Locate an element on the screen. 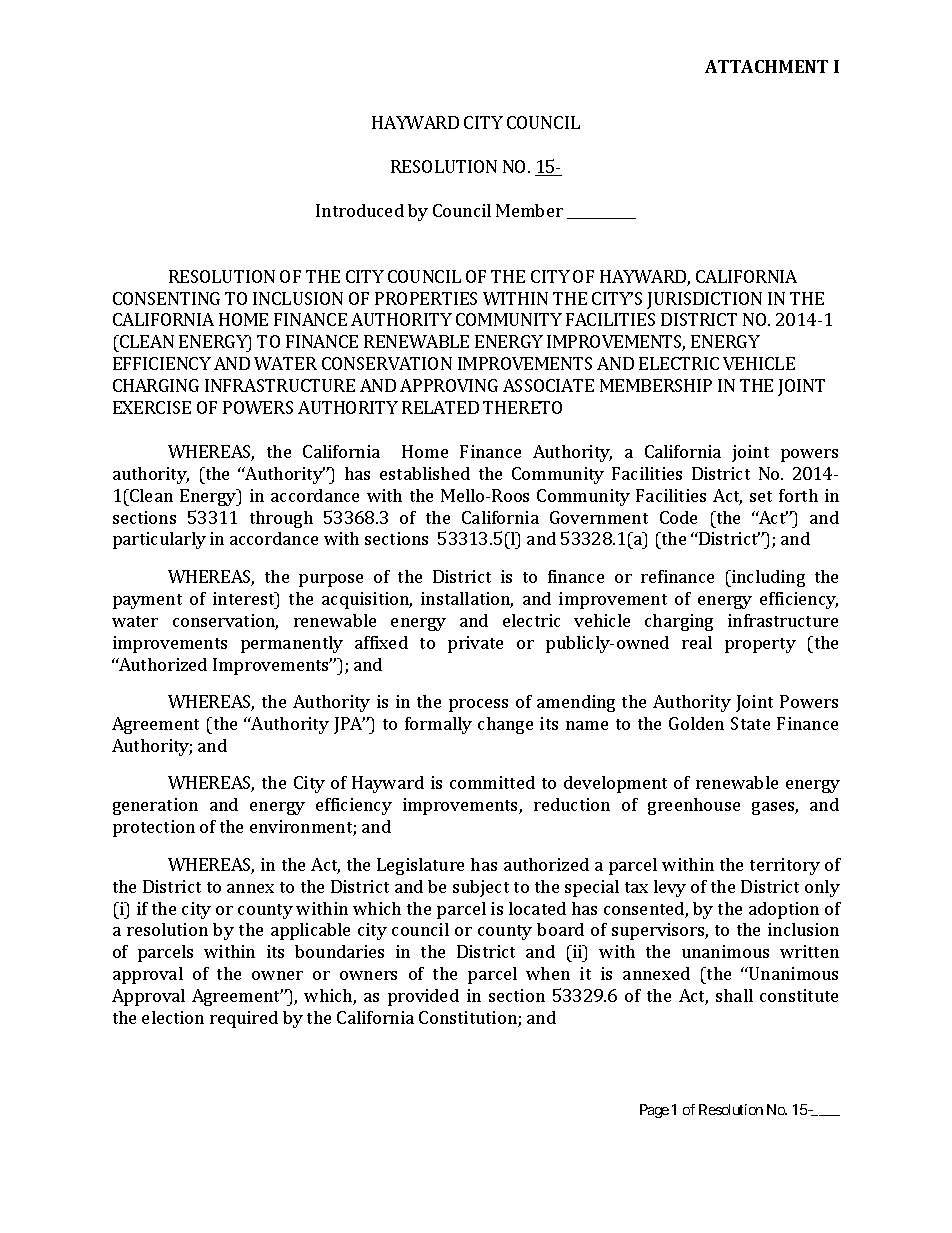 The image size is (952, 1233). required is located at coordinates (244, 1019).
